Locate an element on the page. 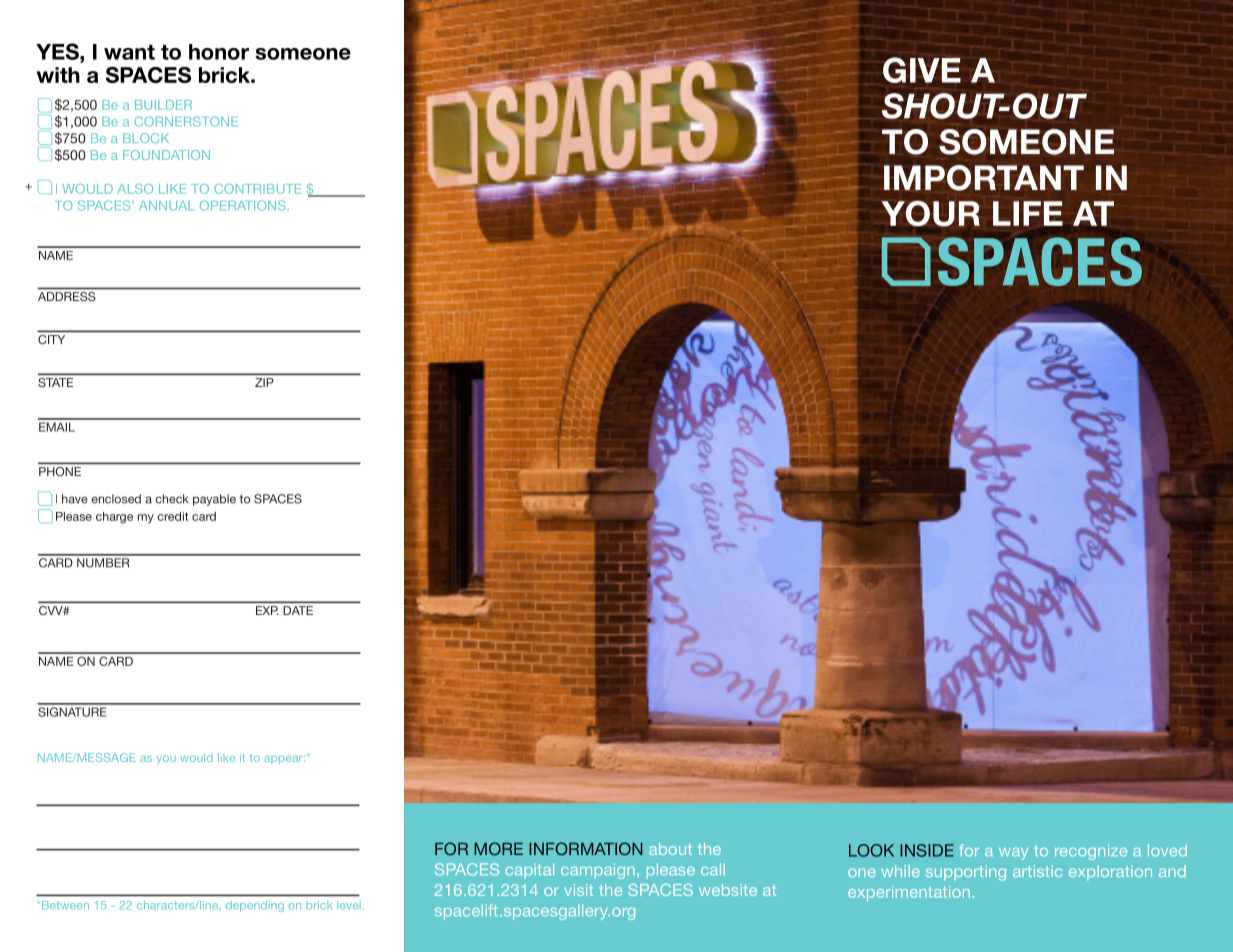 The height and width of the page is (952, 1233). YOUR is located at coordinates (930, 213).
